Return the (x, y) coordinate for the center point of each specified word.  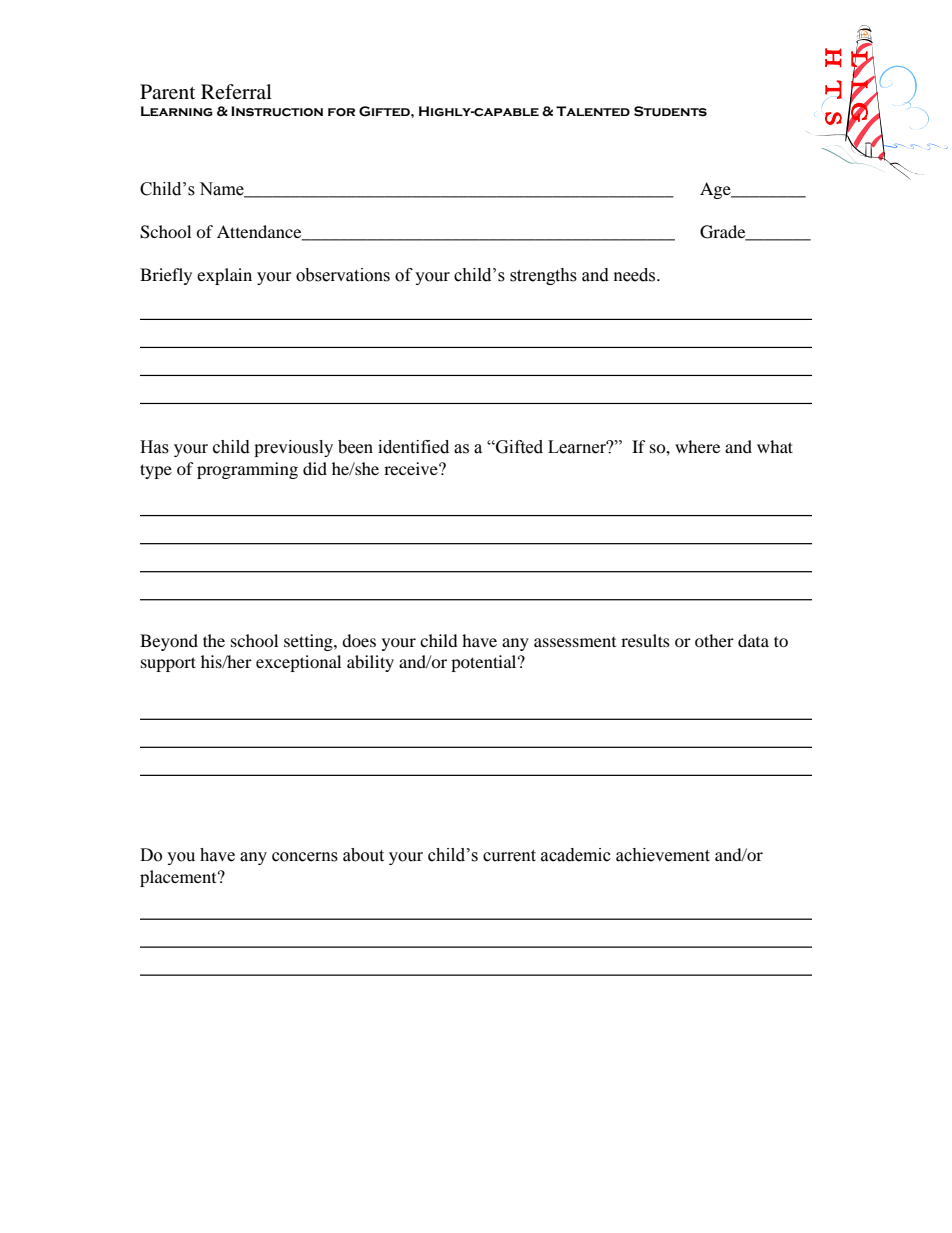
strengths (543, 276)
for (341, 112)
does (359, 640)
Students (670, 111)
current (509, 856)
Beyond (169, 642)
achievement (663, 855)
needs (636, 275)
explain (224, 276)
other (714, 640)
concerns (305, 857)
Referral (236, 91)
